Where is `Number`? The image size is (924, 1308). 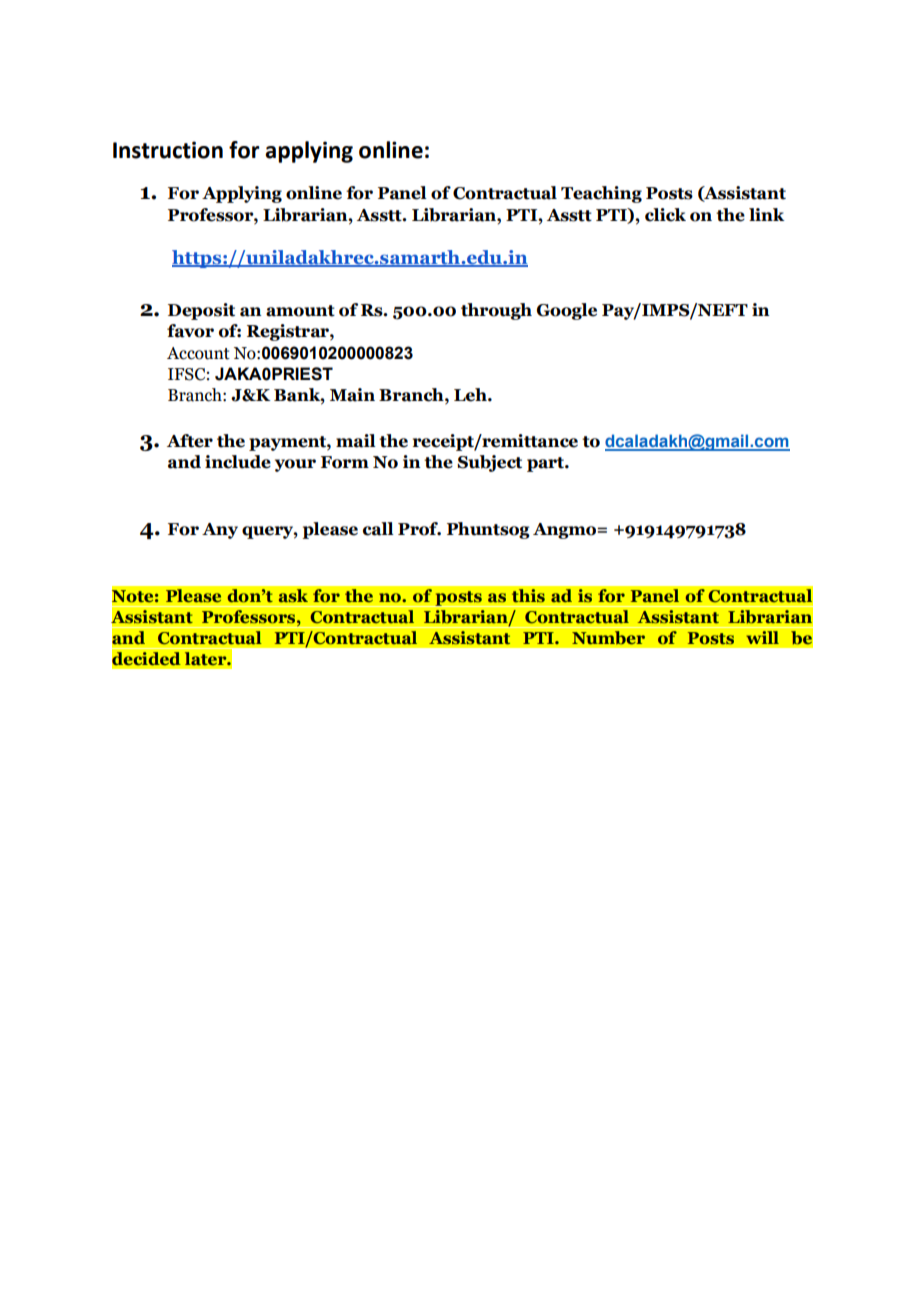 Number is located at coordinates (609, 638).
